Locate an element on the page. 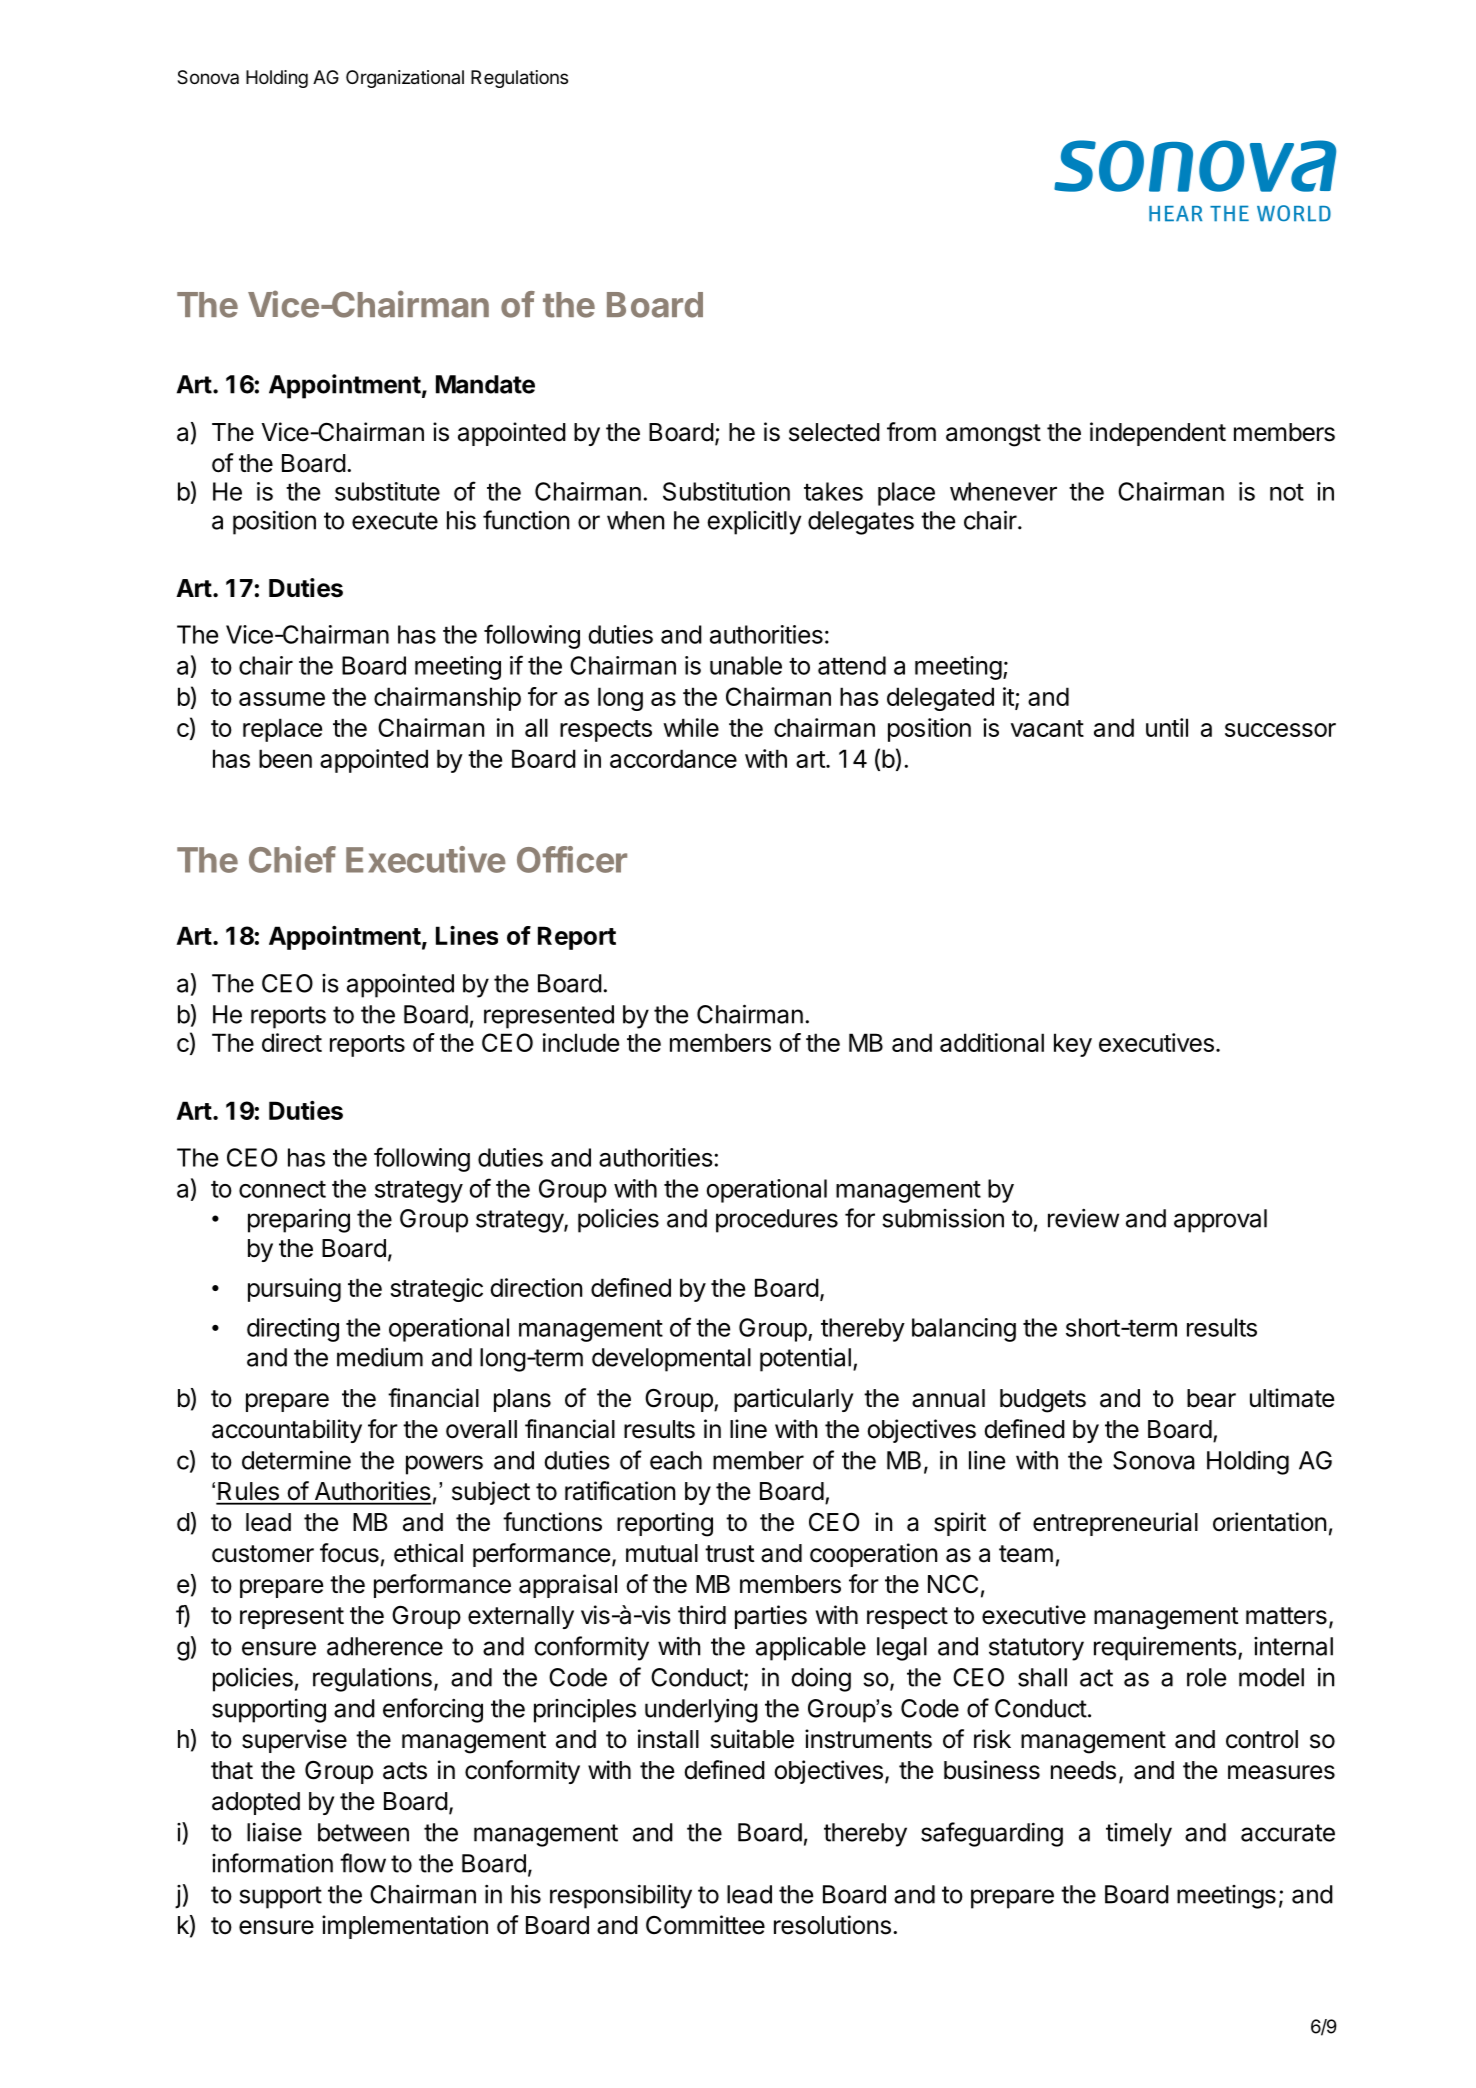 The image size is (1476, 2088). Committee is located at coordinates (705, 1925).
